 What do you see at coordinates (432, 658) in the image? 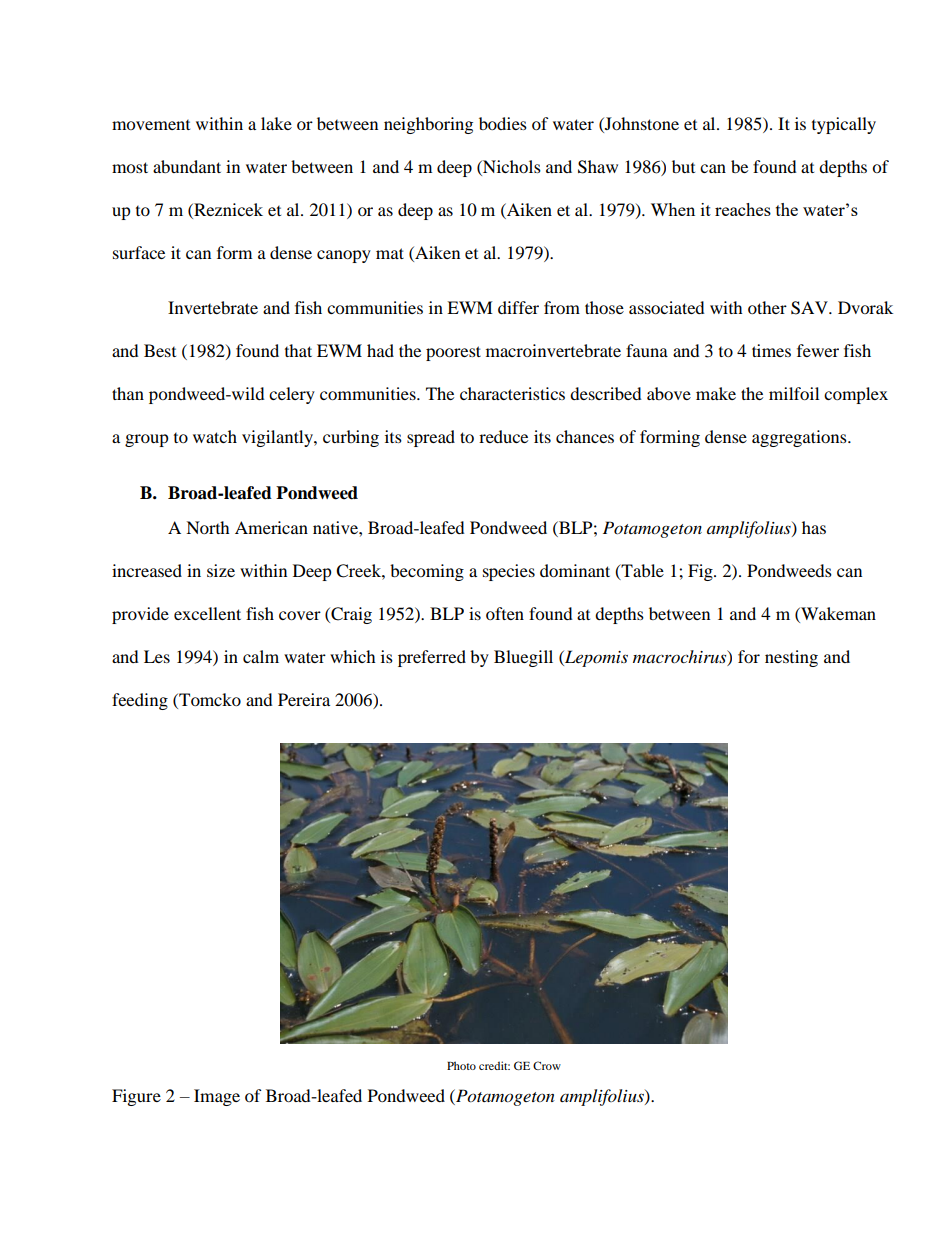
I see `preferred` at bounding box center [432, 658].
